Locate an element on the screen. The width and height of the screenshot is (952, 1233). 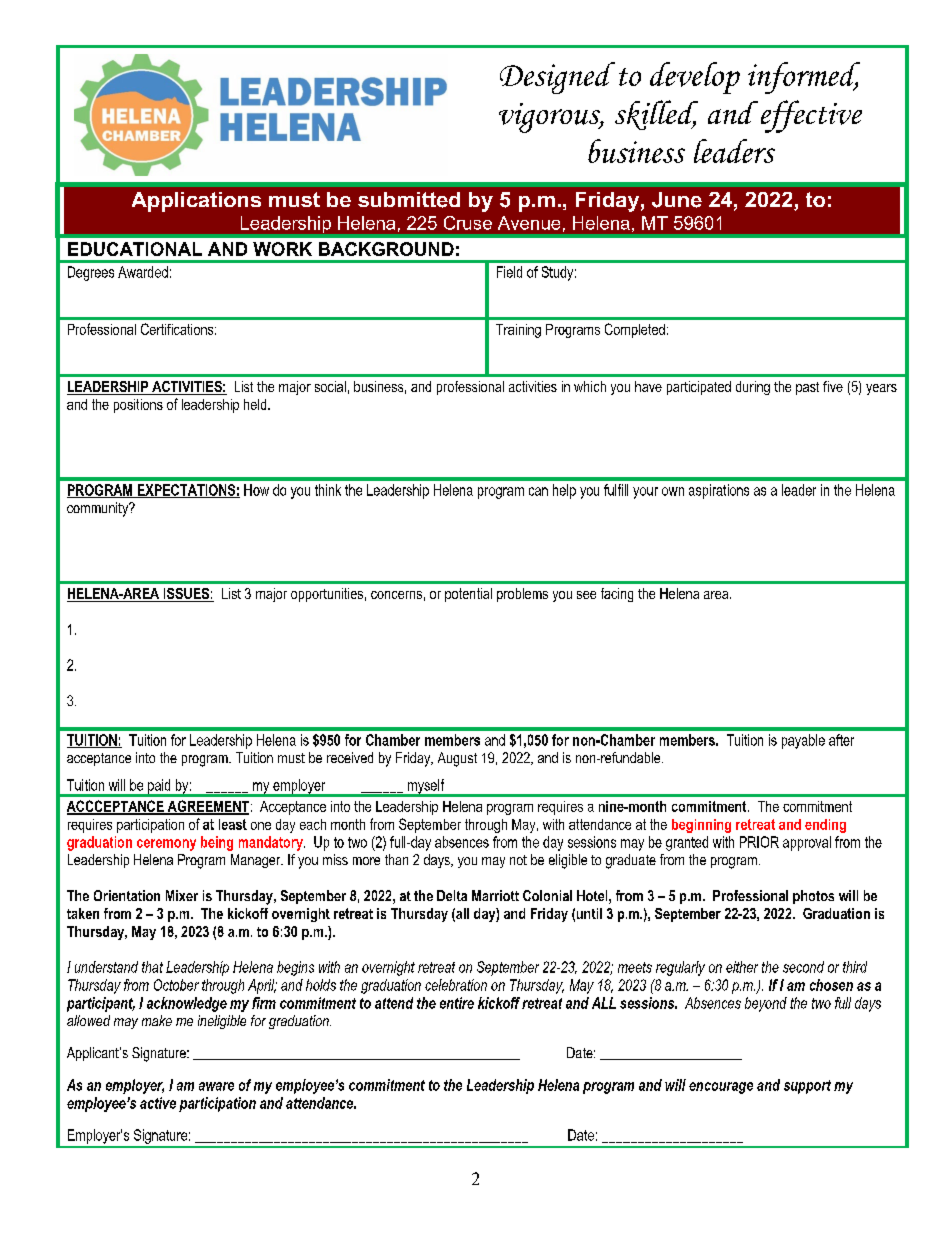
community is located at coordinates (99, 509).
